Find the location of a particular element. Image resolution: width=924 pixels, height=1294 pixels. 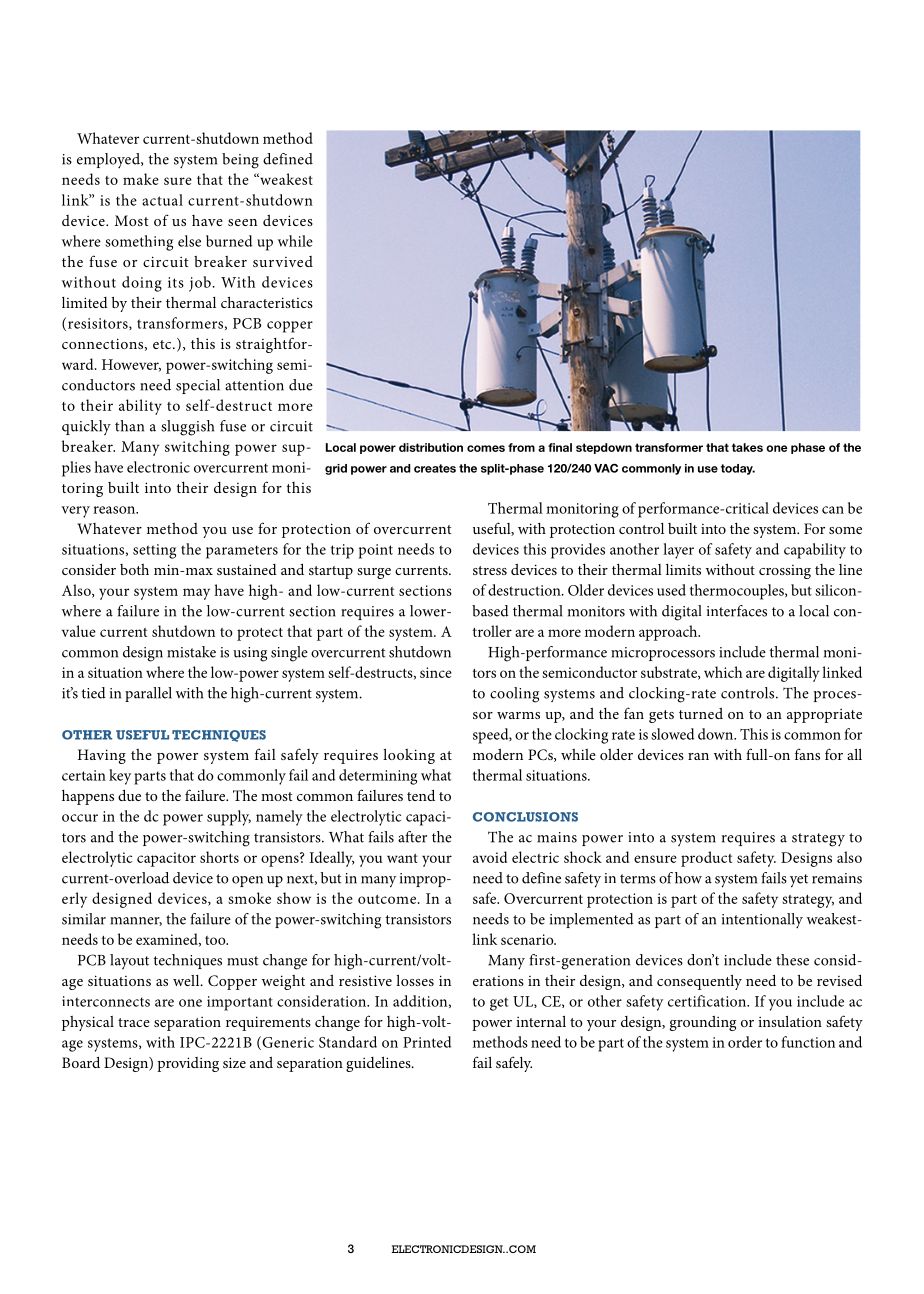

product is located at coordinates (706, 859).
